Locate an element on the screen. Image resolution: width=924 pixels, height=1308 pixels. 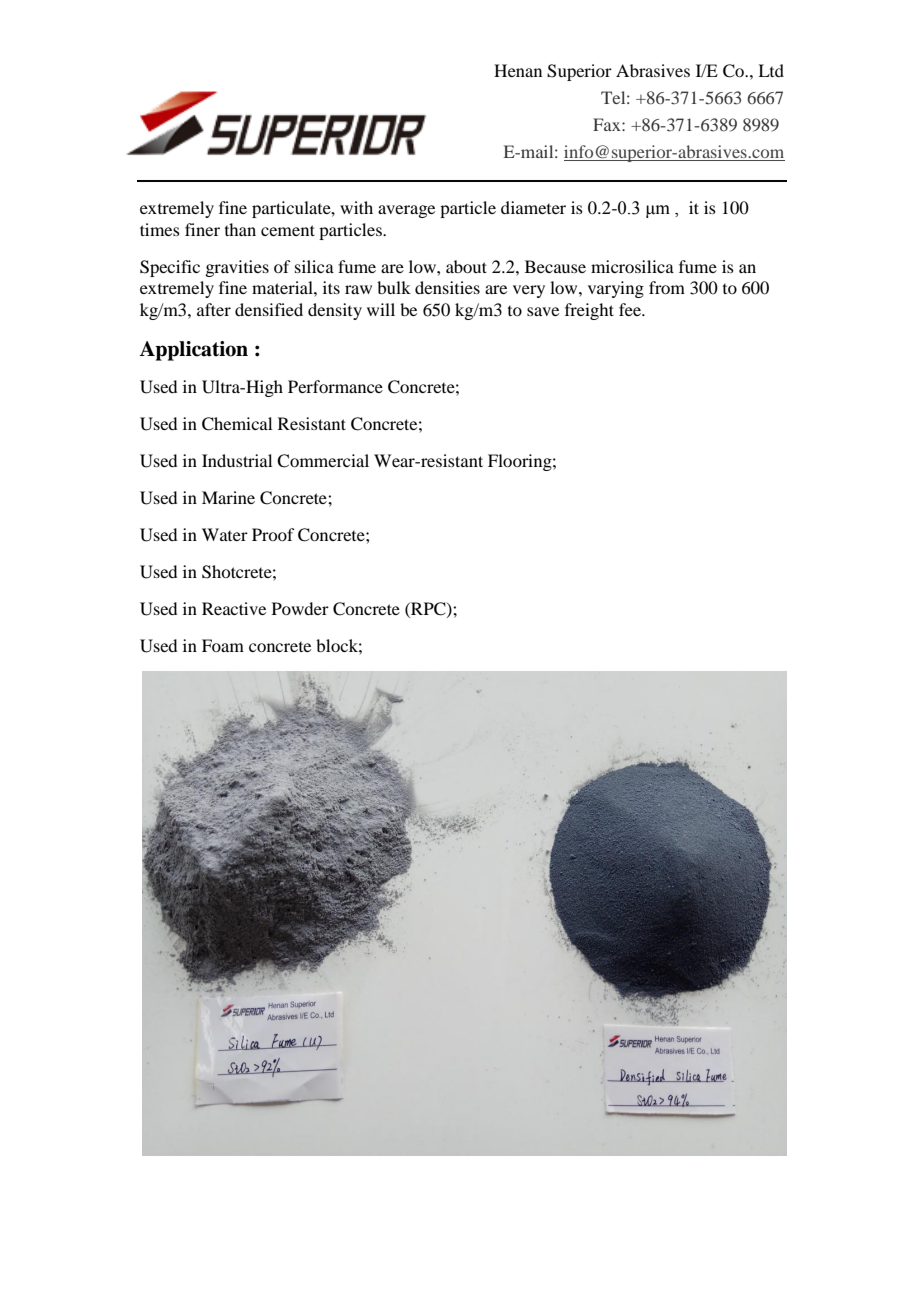
from is located at coordinates (667, 287).
